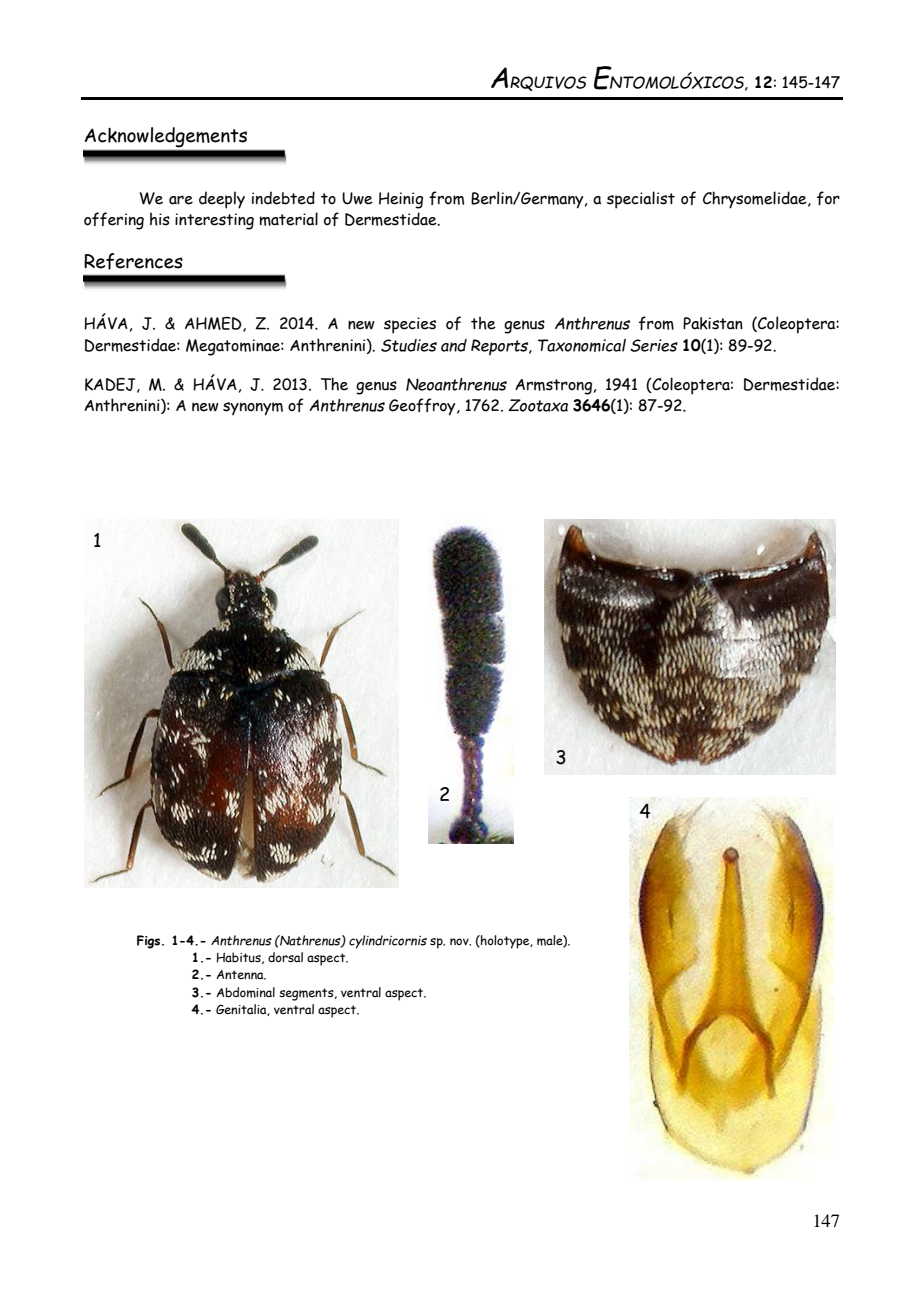  I want to click on synonym, so click(253, 409).
